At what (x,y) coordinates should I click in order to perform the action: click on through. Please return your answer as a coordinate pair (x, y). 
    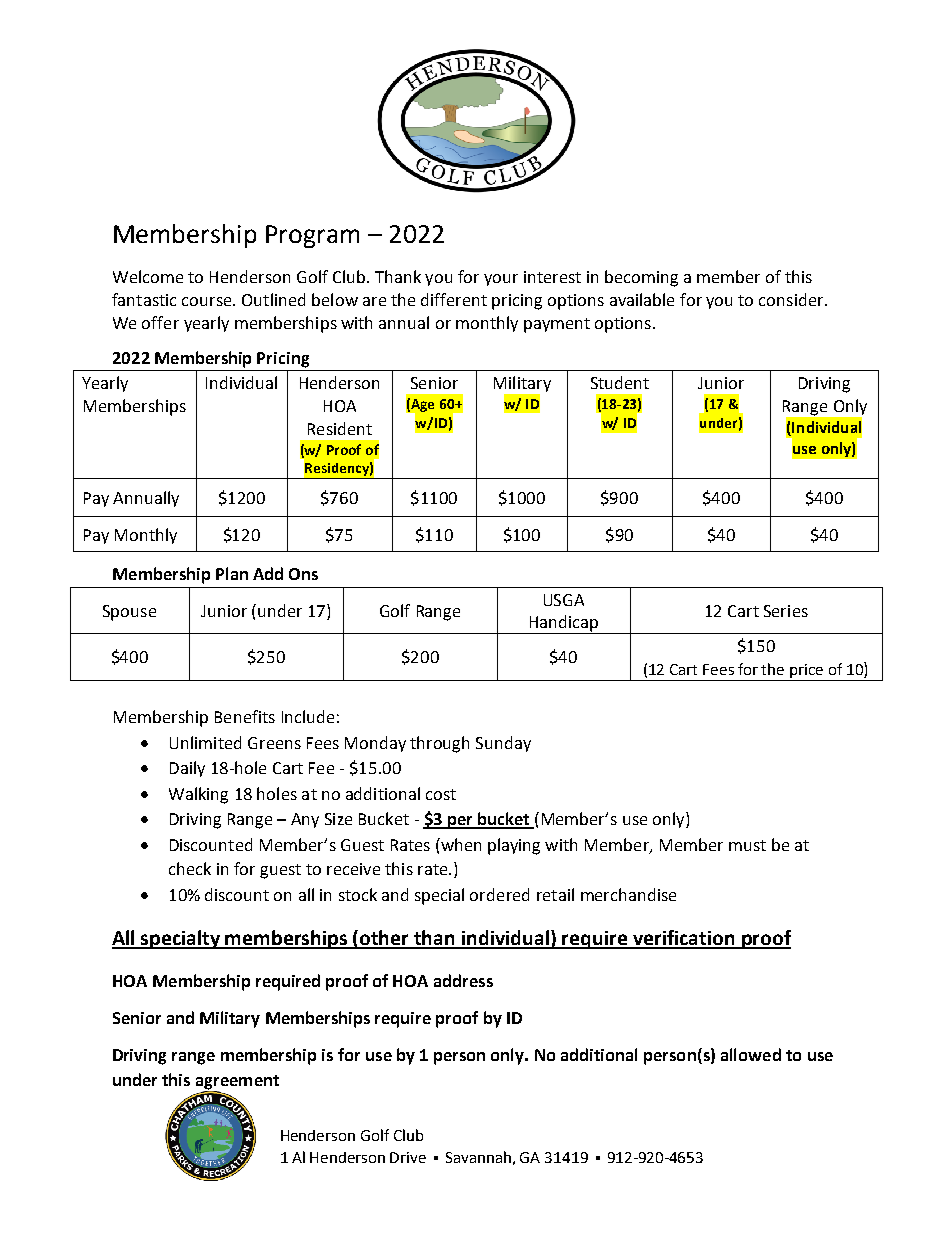
    Looking at the image, I should click on (439, 744).
